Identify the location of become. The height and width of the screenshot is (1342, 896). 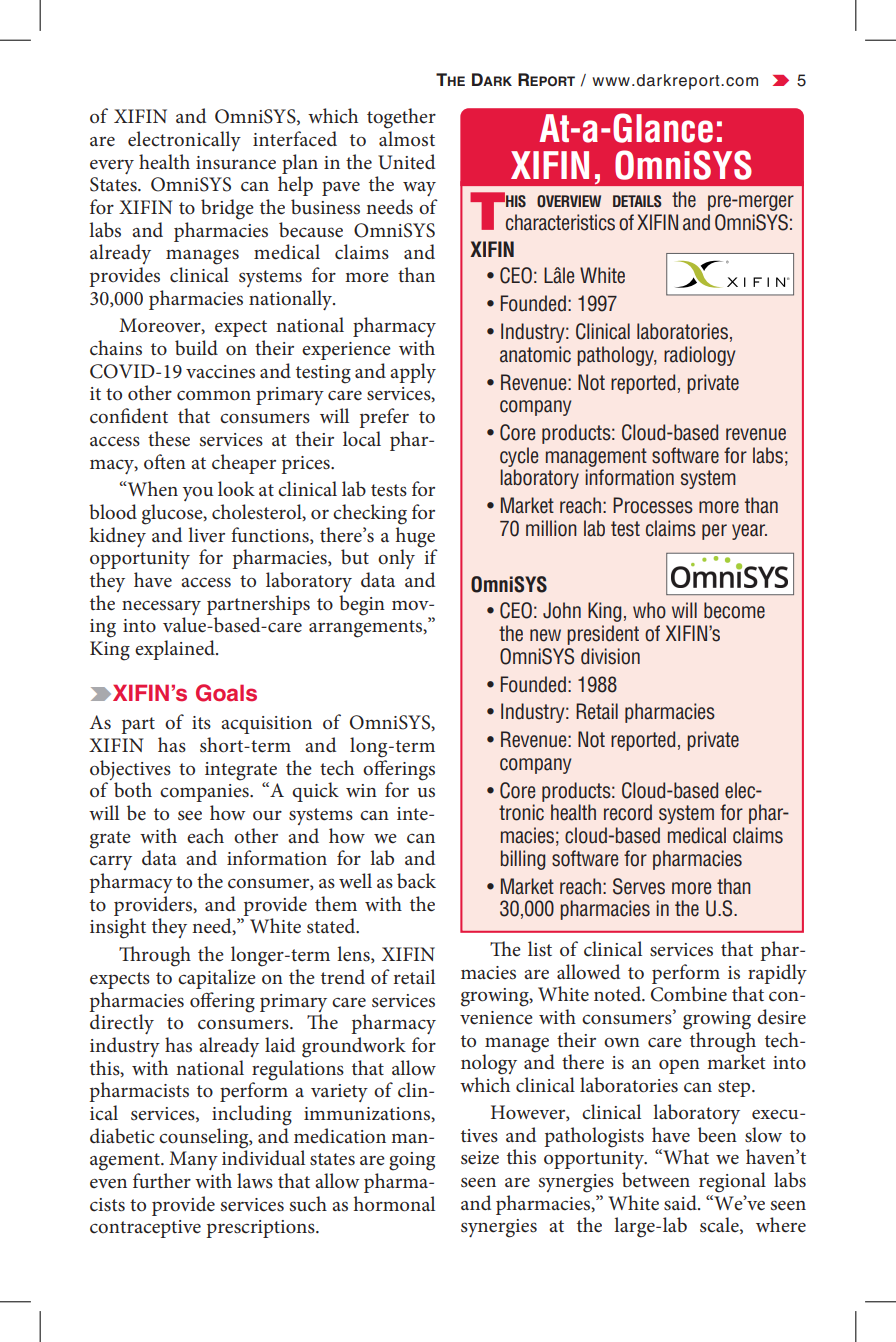
(734, 610).
